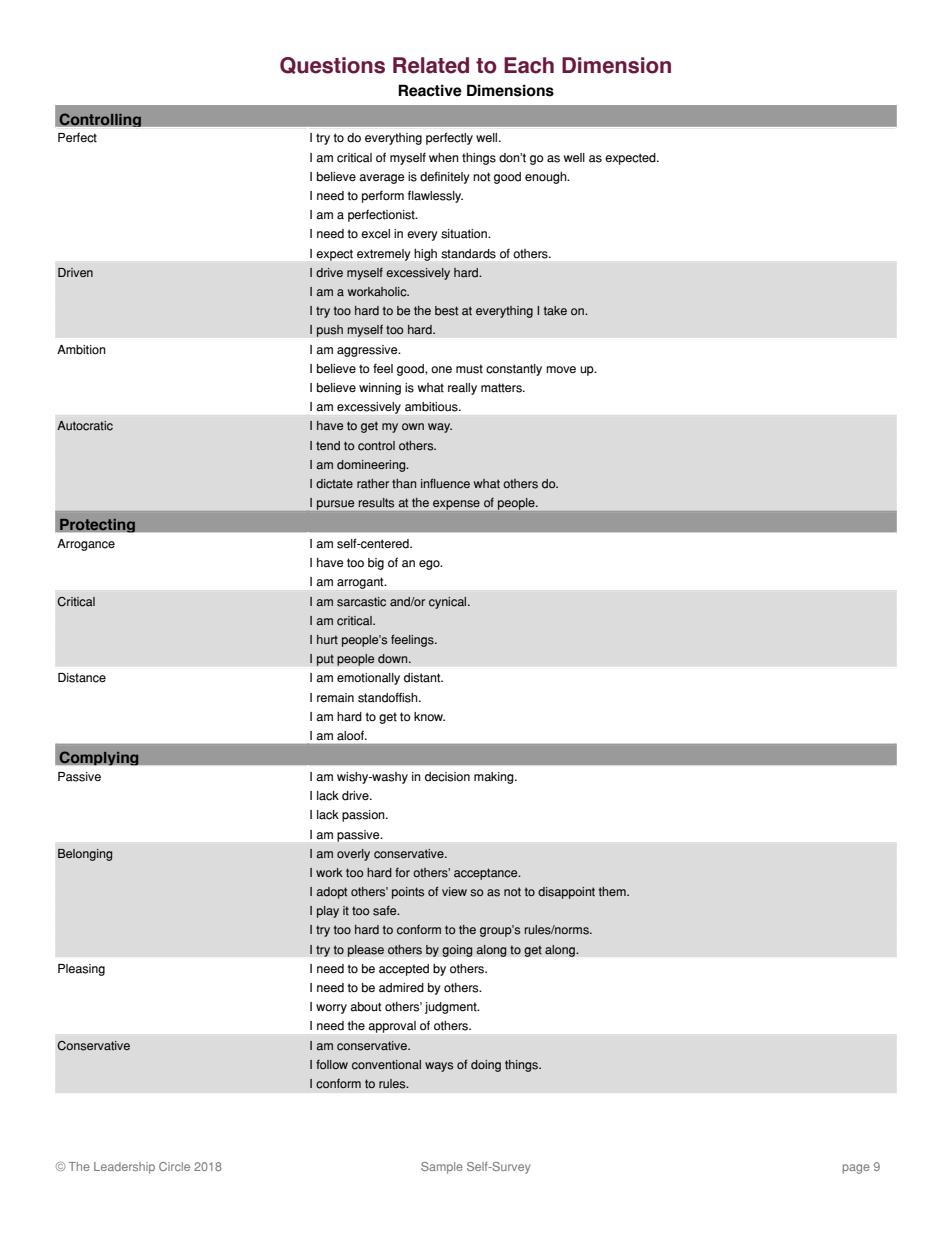  Describe the element at coordinates (529, 65) in the screenshot. I see `Each` at that location.
